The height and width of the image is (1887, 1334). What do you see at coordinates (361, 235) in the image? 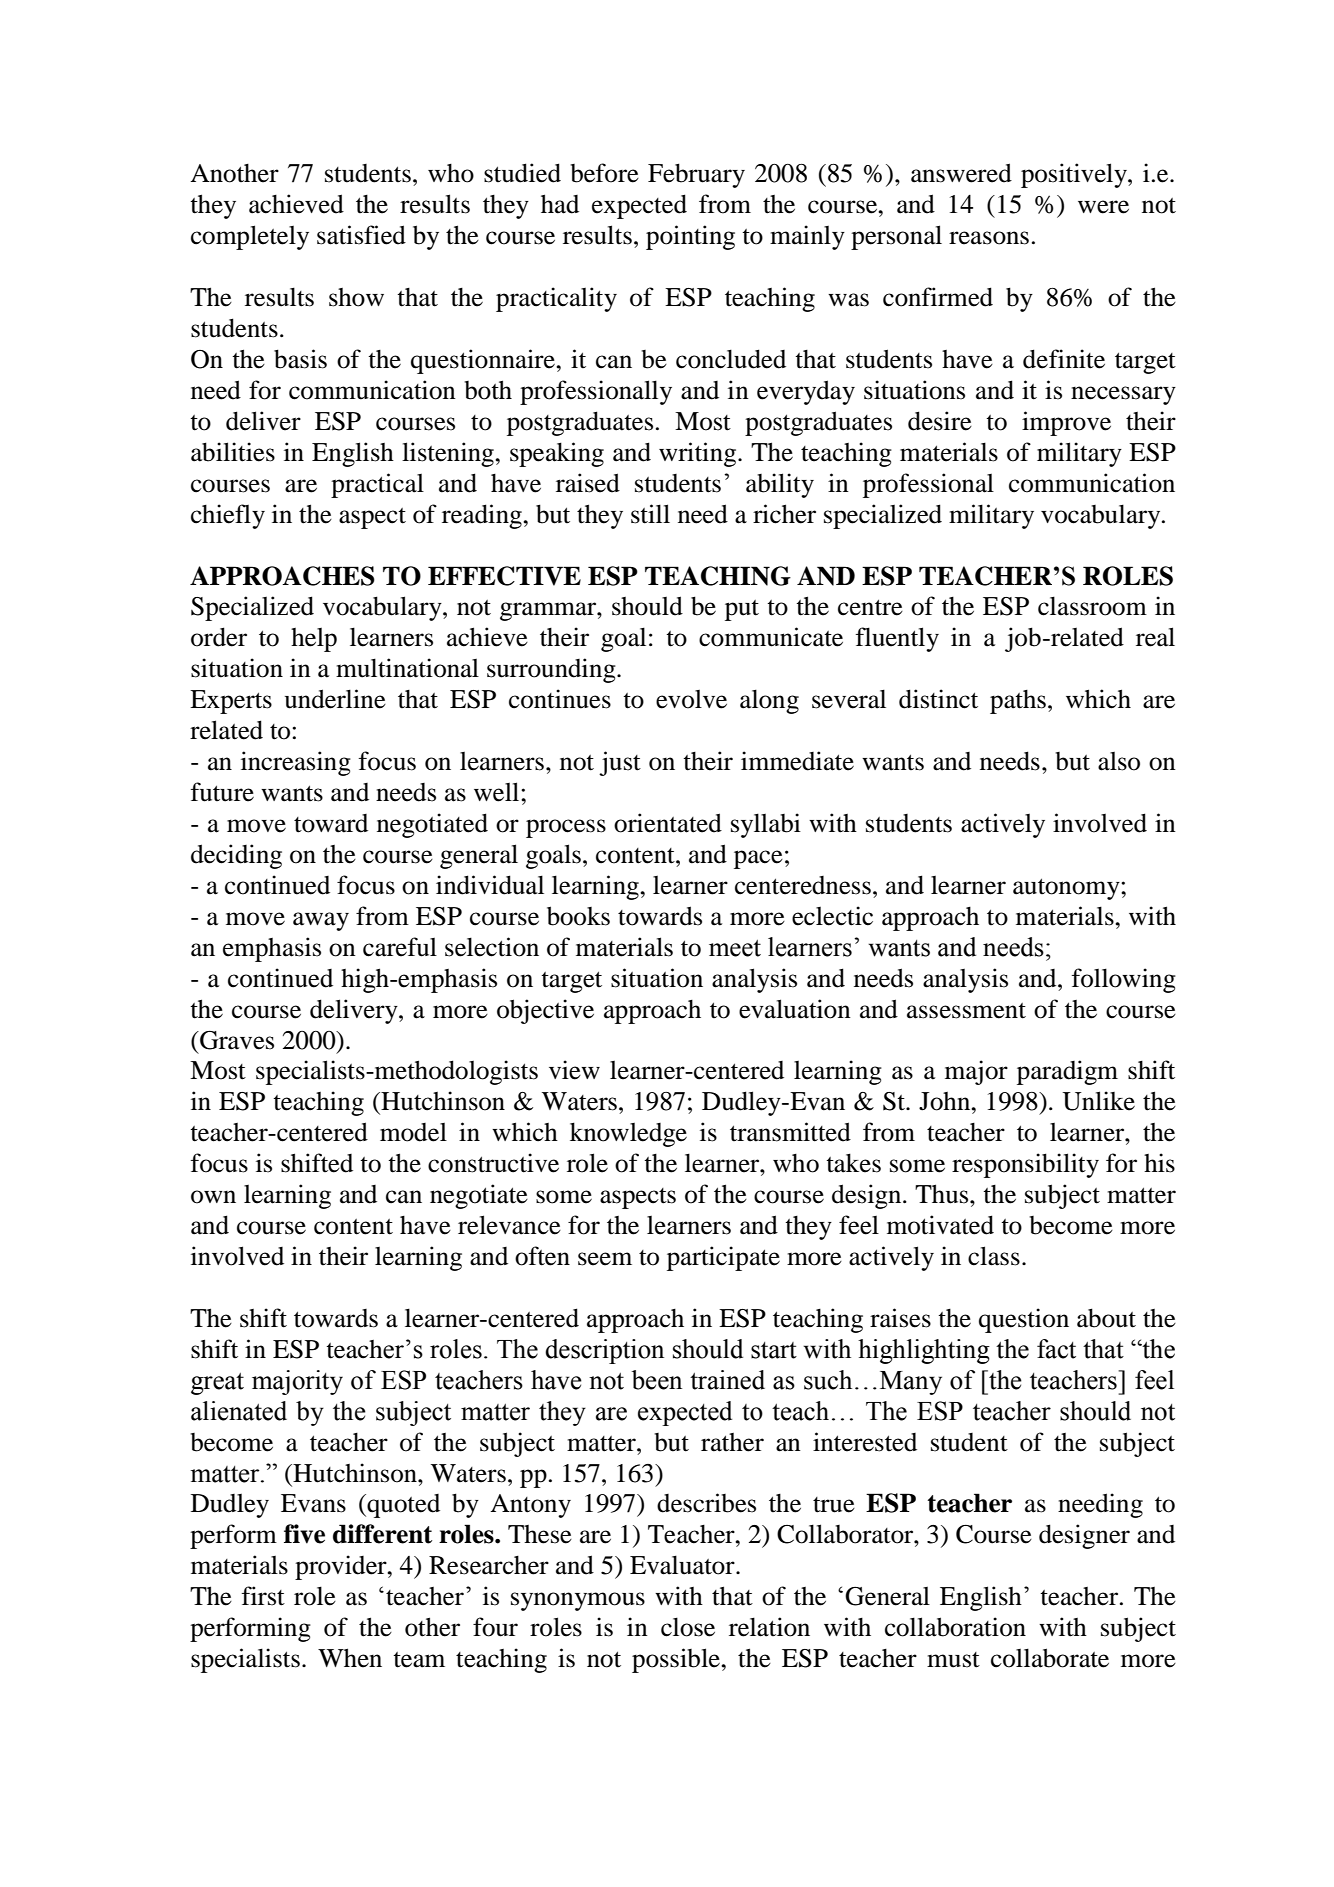
I see `satisfied` at bounding box center [361, 235].
